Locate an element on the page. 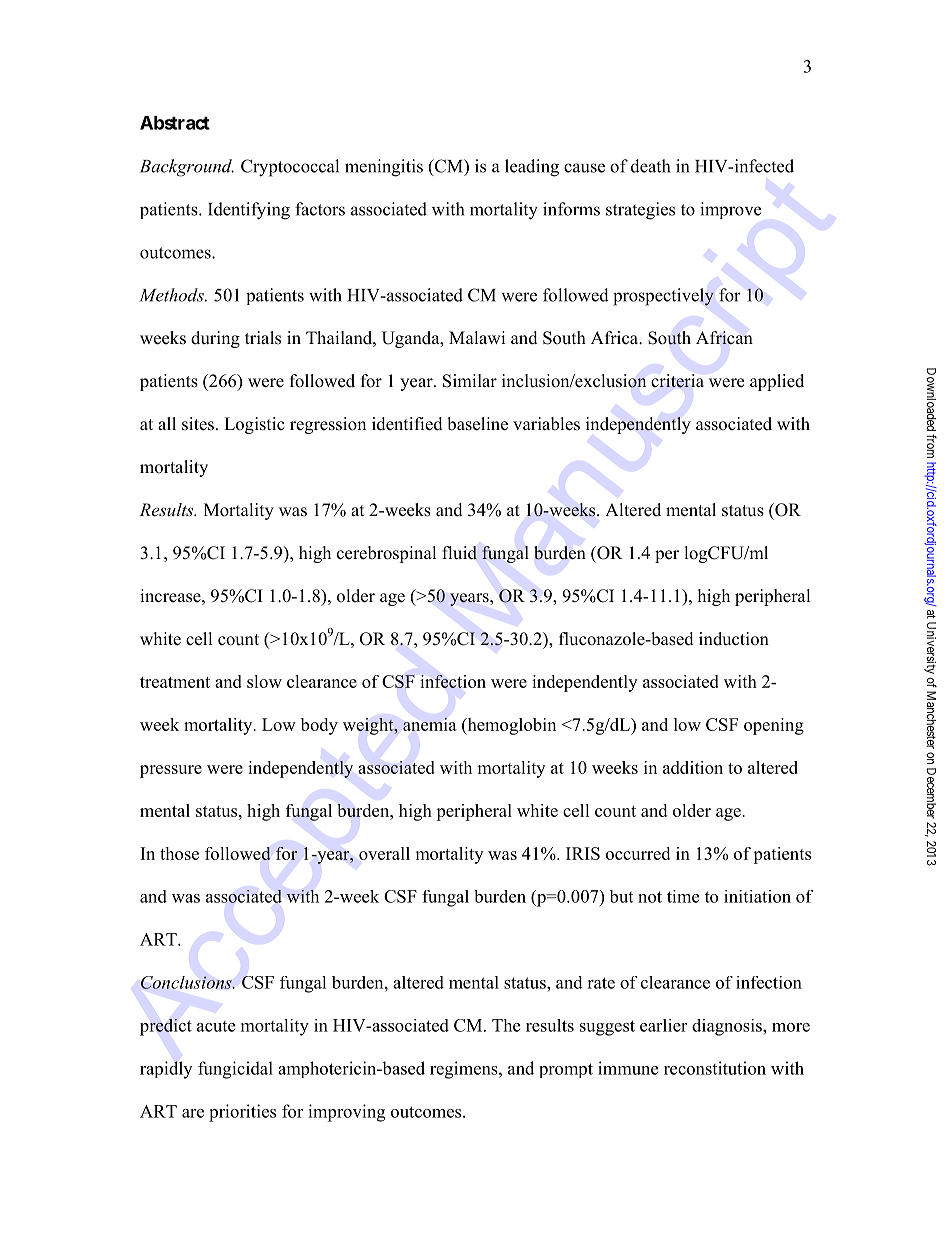 Image resolution: width=952 pixels, height=1233 pixels. Background is located at coordinates (187, 168).
